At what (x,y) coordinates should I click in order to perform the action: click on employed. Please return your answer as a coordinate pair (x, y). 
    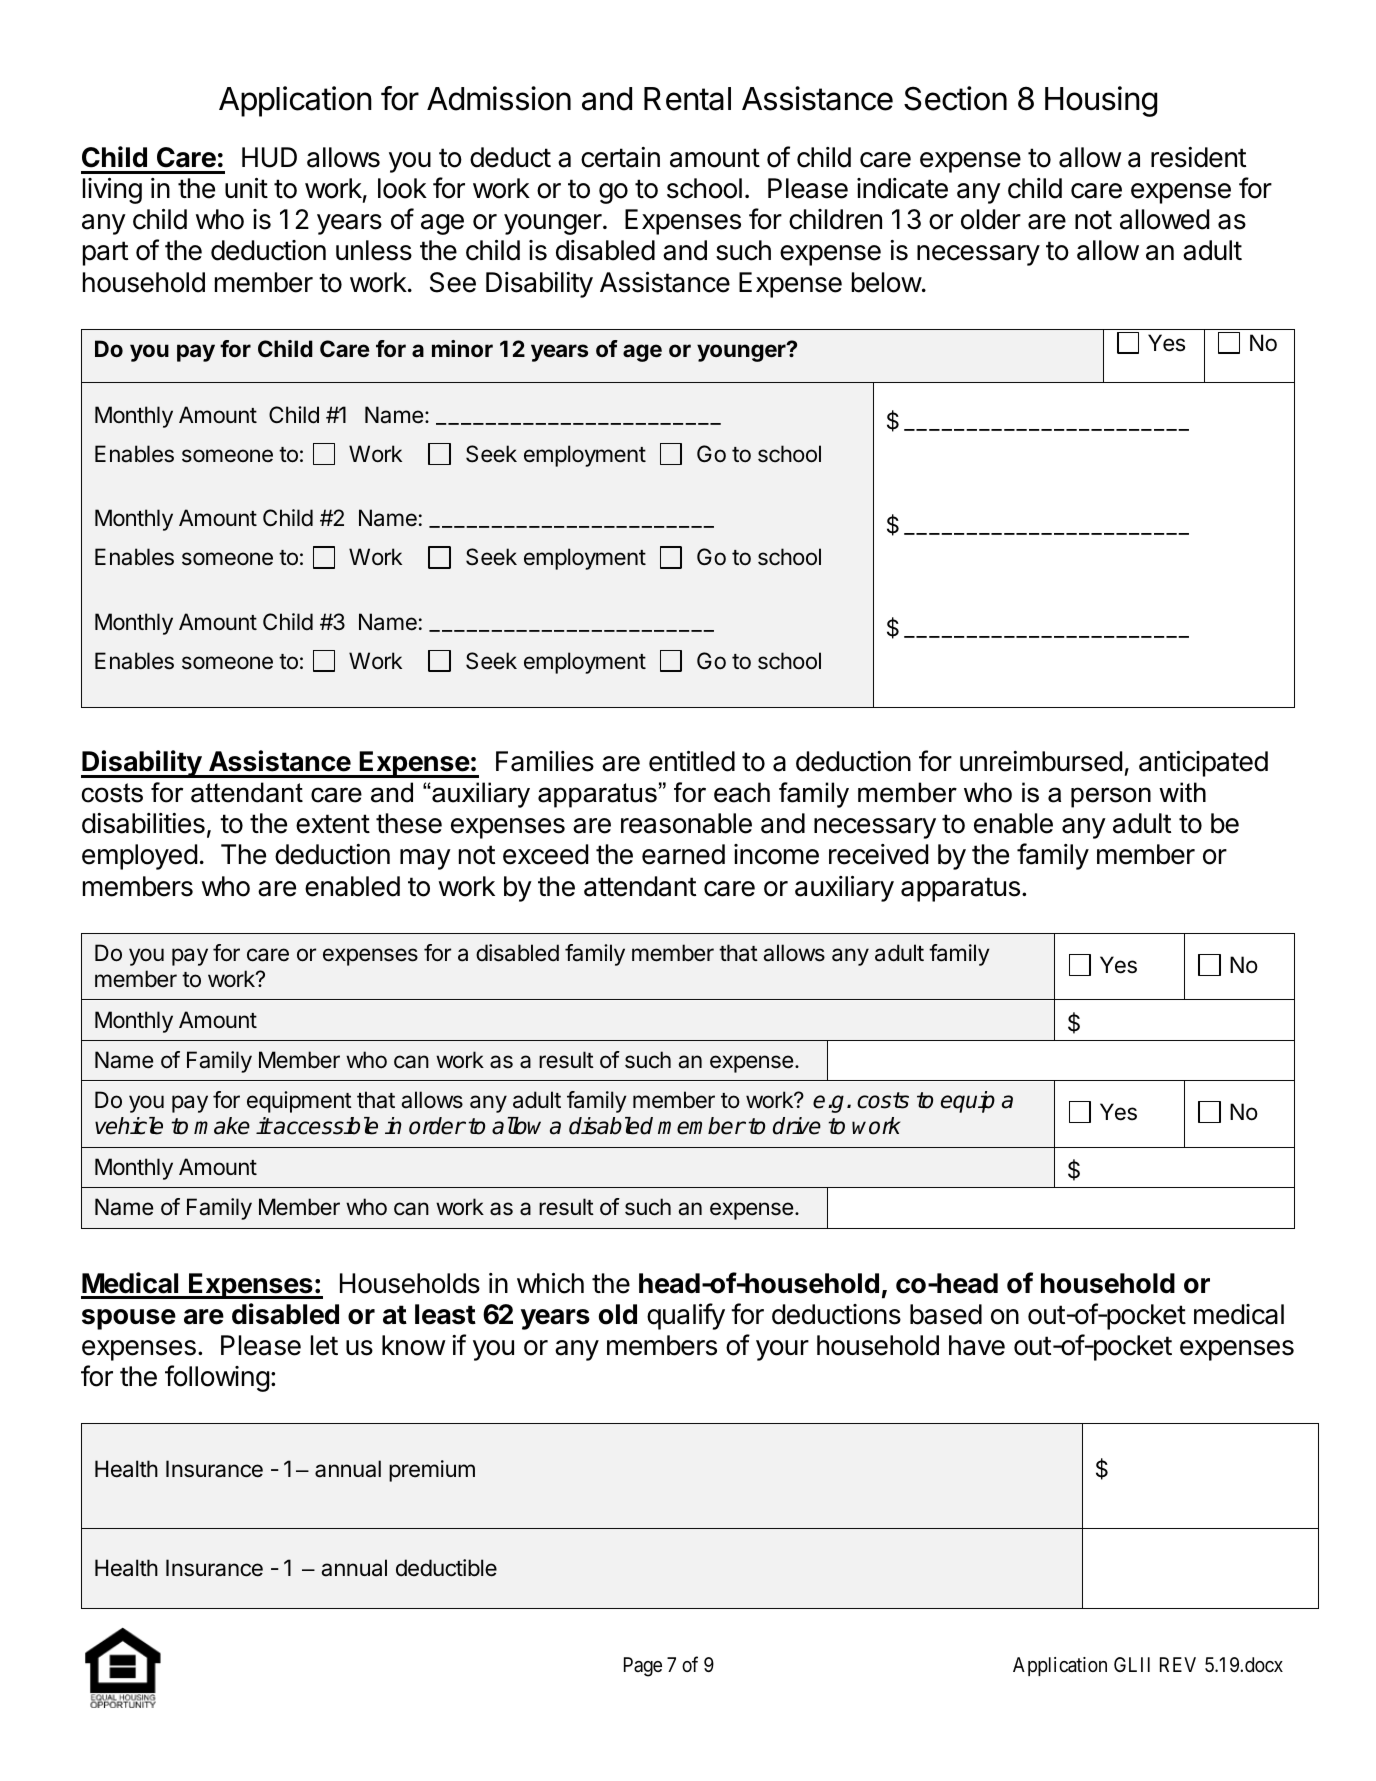
    Looking at the image, I should click on (139, 857).
